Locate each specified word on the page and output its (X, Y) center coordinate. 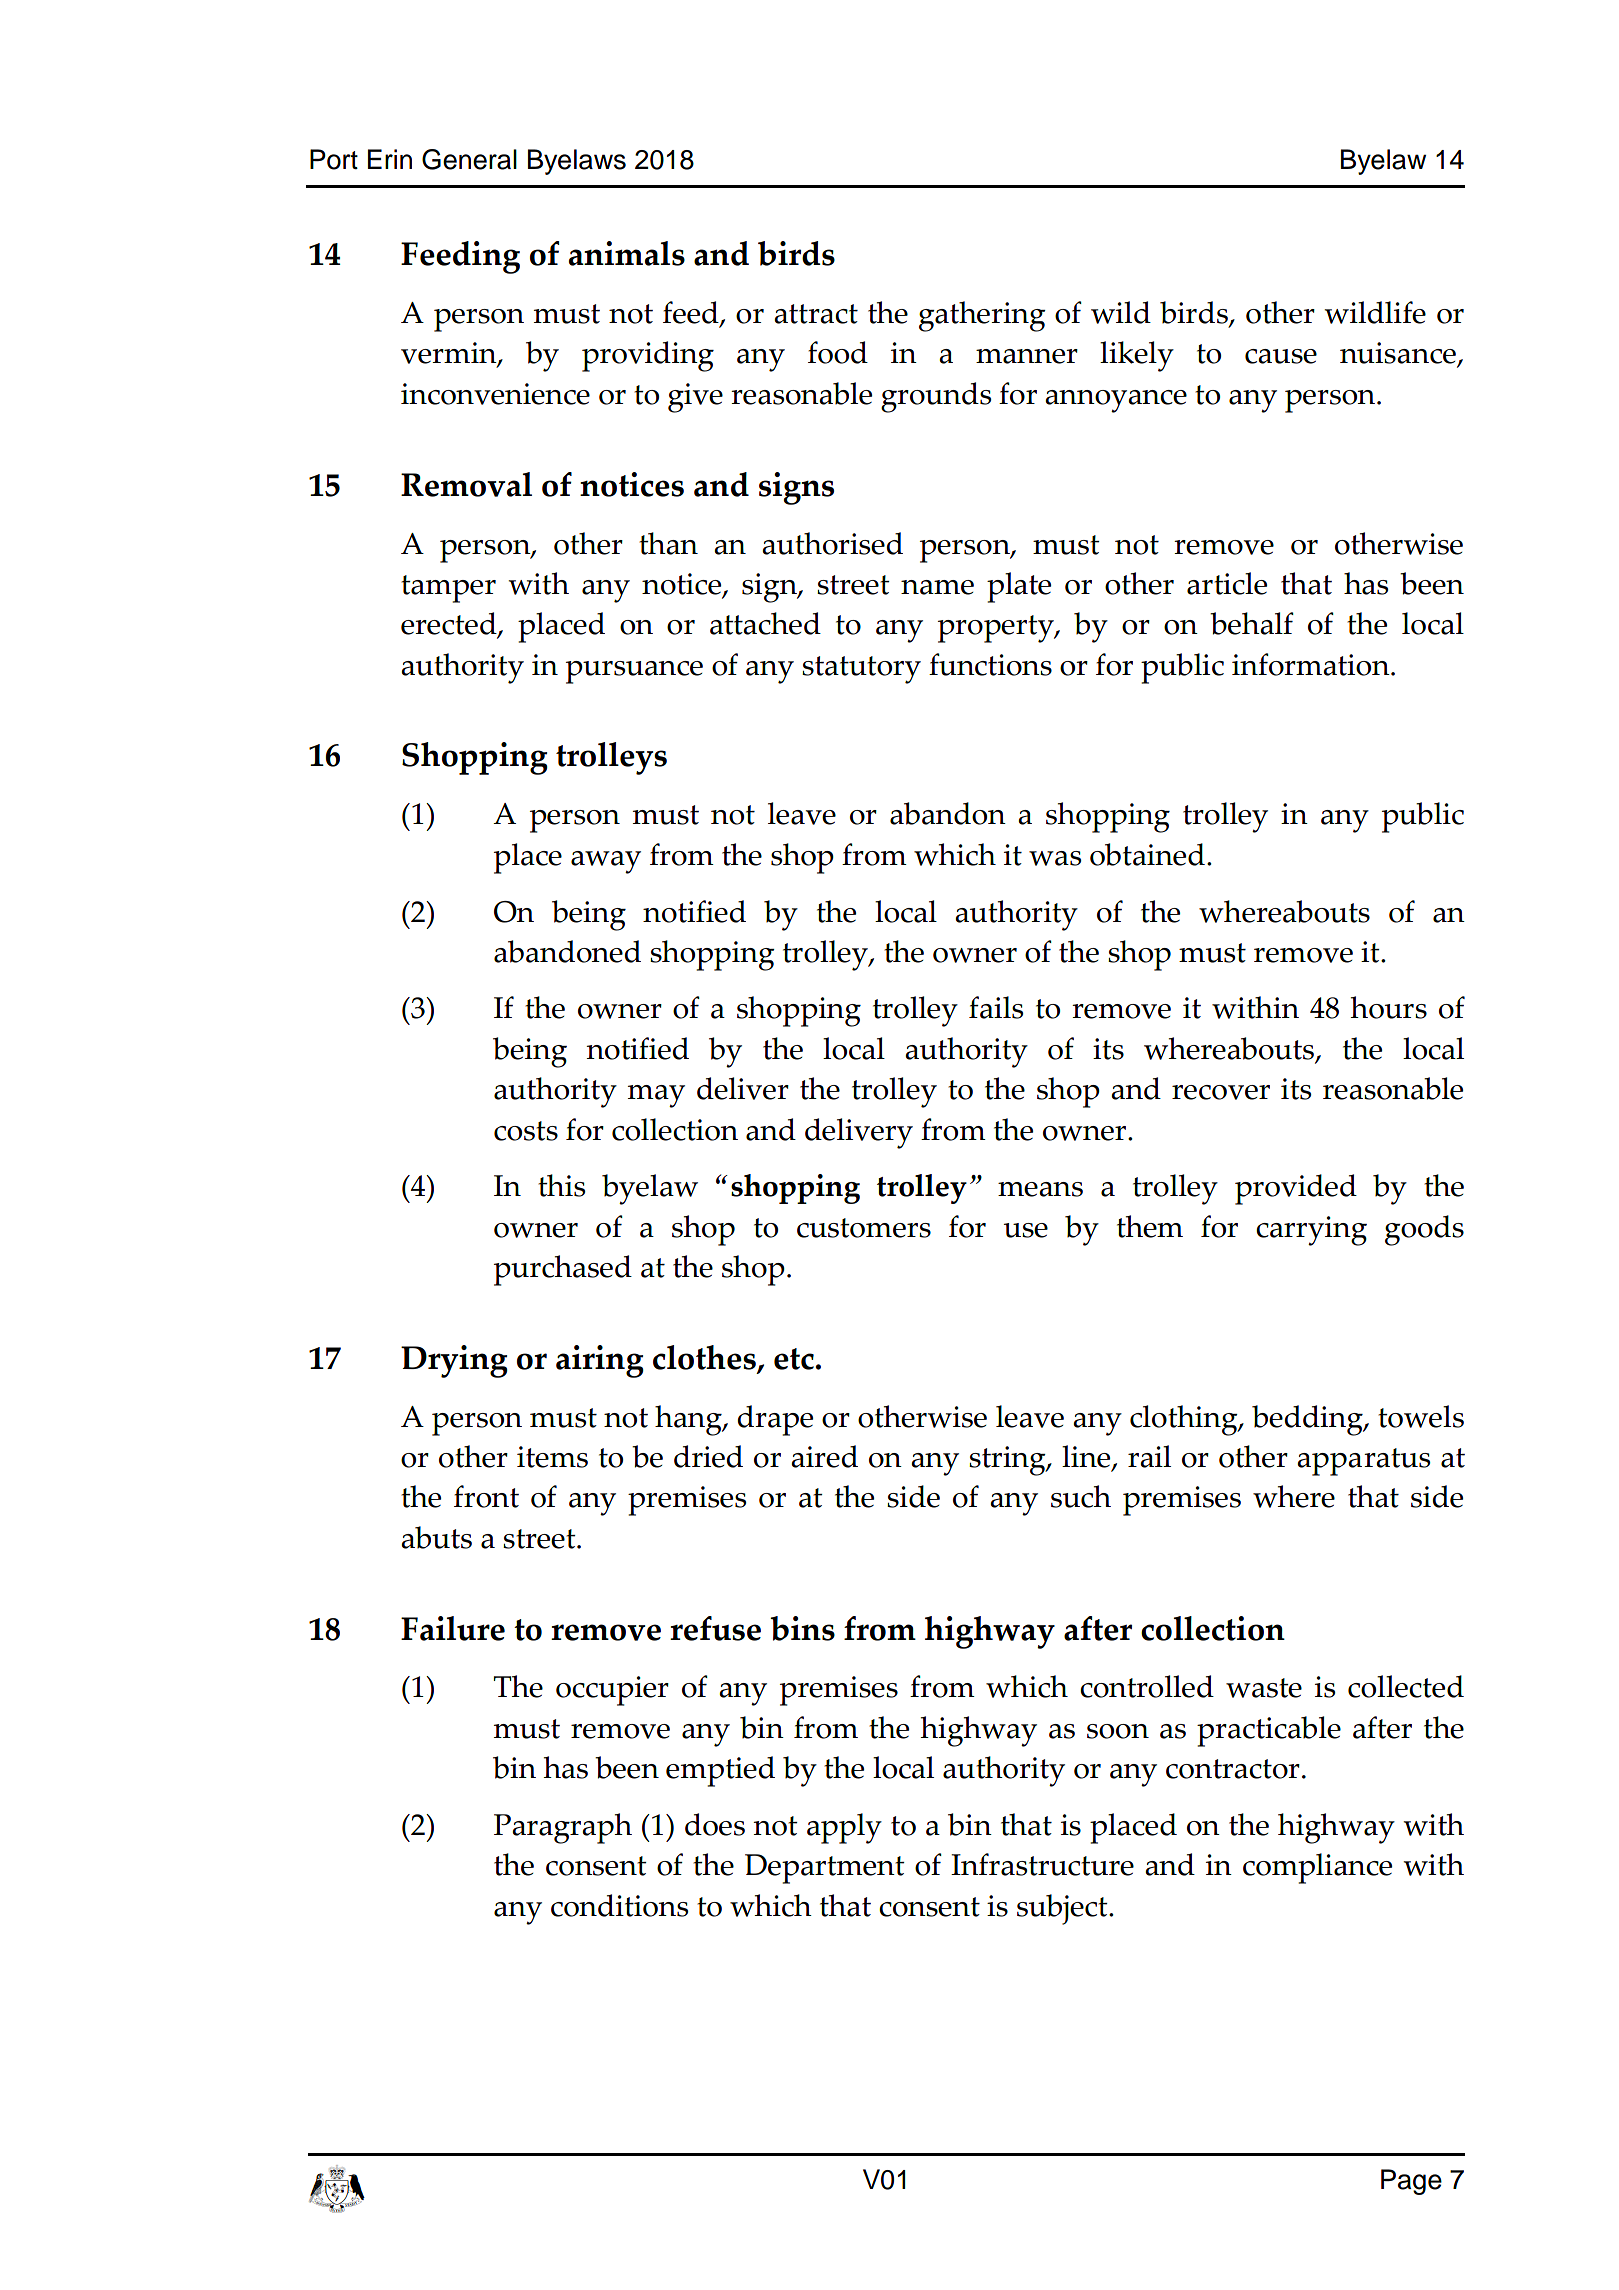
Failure (453, 1628)
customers (864, 1228)
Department (825, 1869)
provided (1296, 1189)
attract (816, 314)
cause (1281, 356)
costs (526, 1131)
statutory (861, 670)
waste (1264, 1688)
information (1312, 664)
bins (802, 1628)
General (469, 159)
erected (450, 625)
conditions (619, 1905)
